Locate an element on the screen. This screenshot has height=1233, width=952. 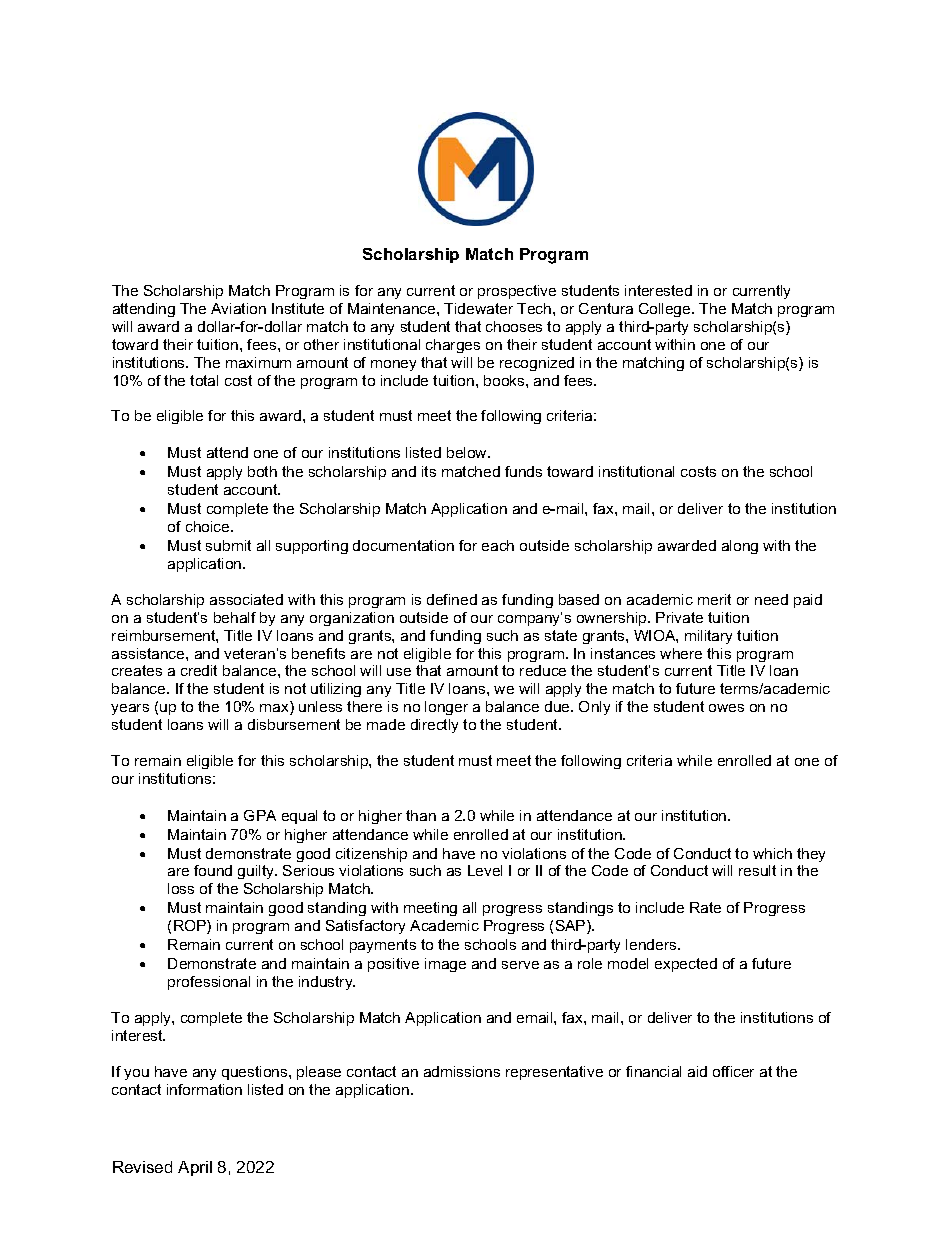
professional is located at coordinates (209, 983).
